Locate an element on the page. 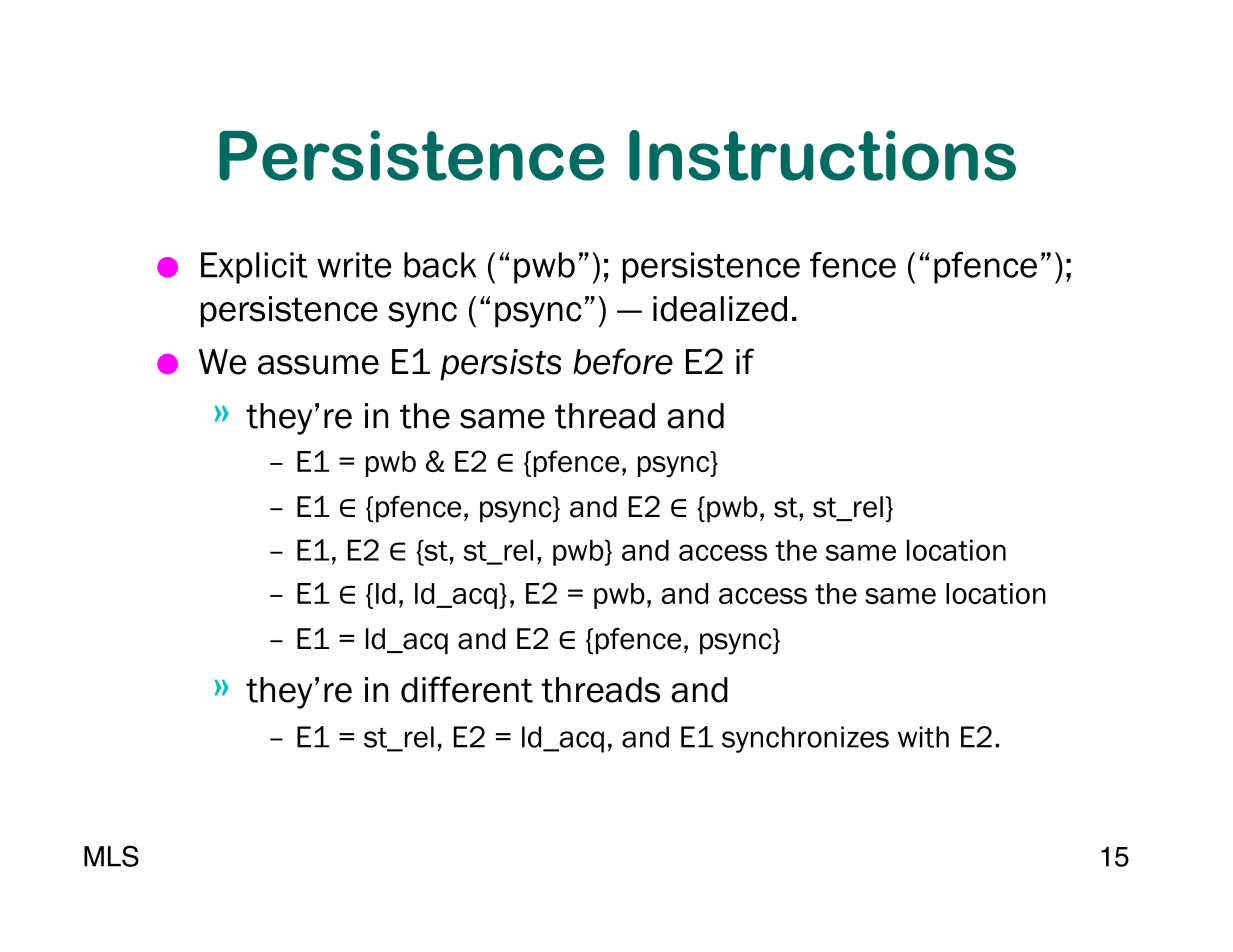  assume is located at coordinates (318, 365).
